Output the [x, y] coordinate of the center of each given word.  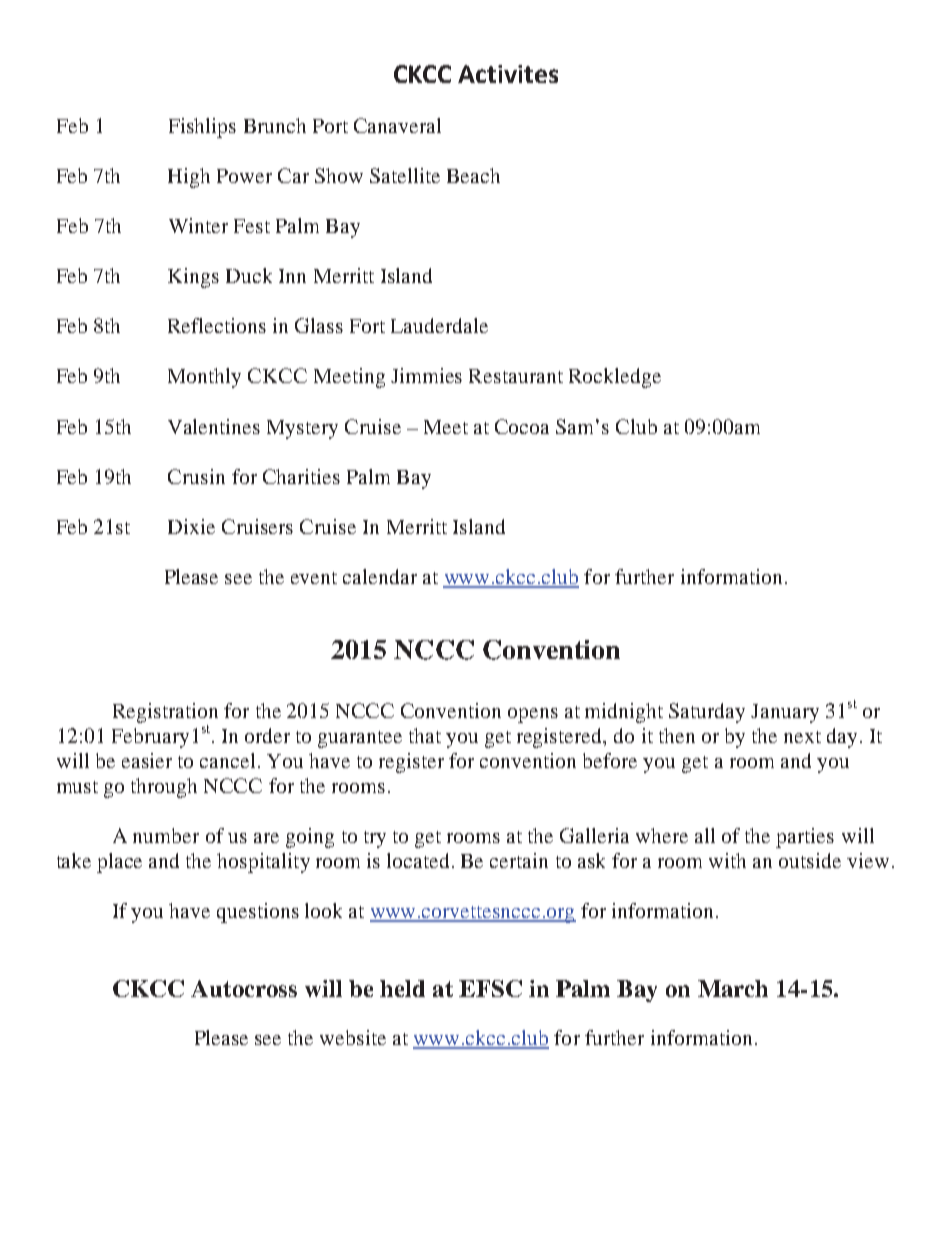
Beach [473, 175]
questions [258, 913]
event [314, 578]
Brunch [275, 125]
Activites [508, 74]
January [785, 713]
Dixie [191, 526]
